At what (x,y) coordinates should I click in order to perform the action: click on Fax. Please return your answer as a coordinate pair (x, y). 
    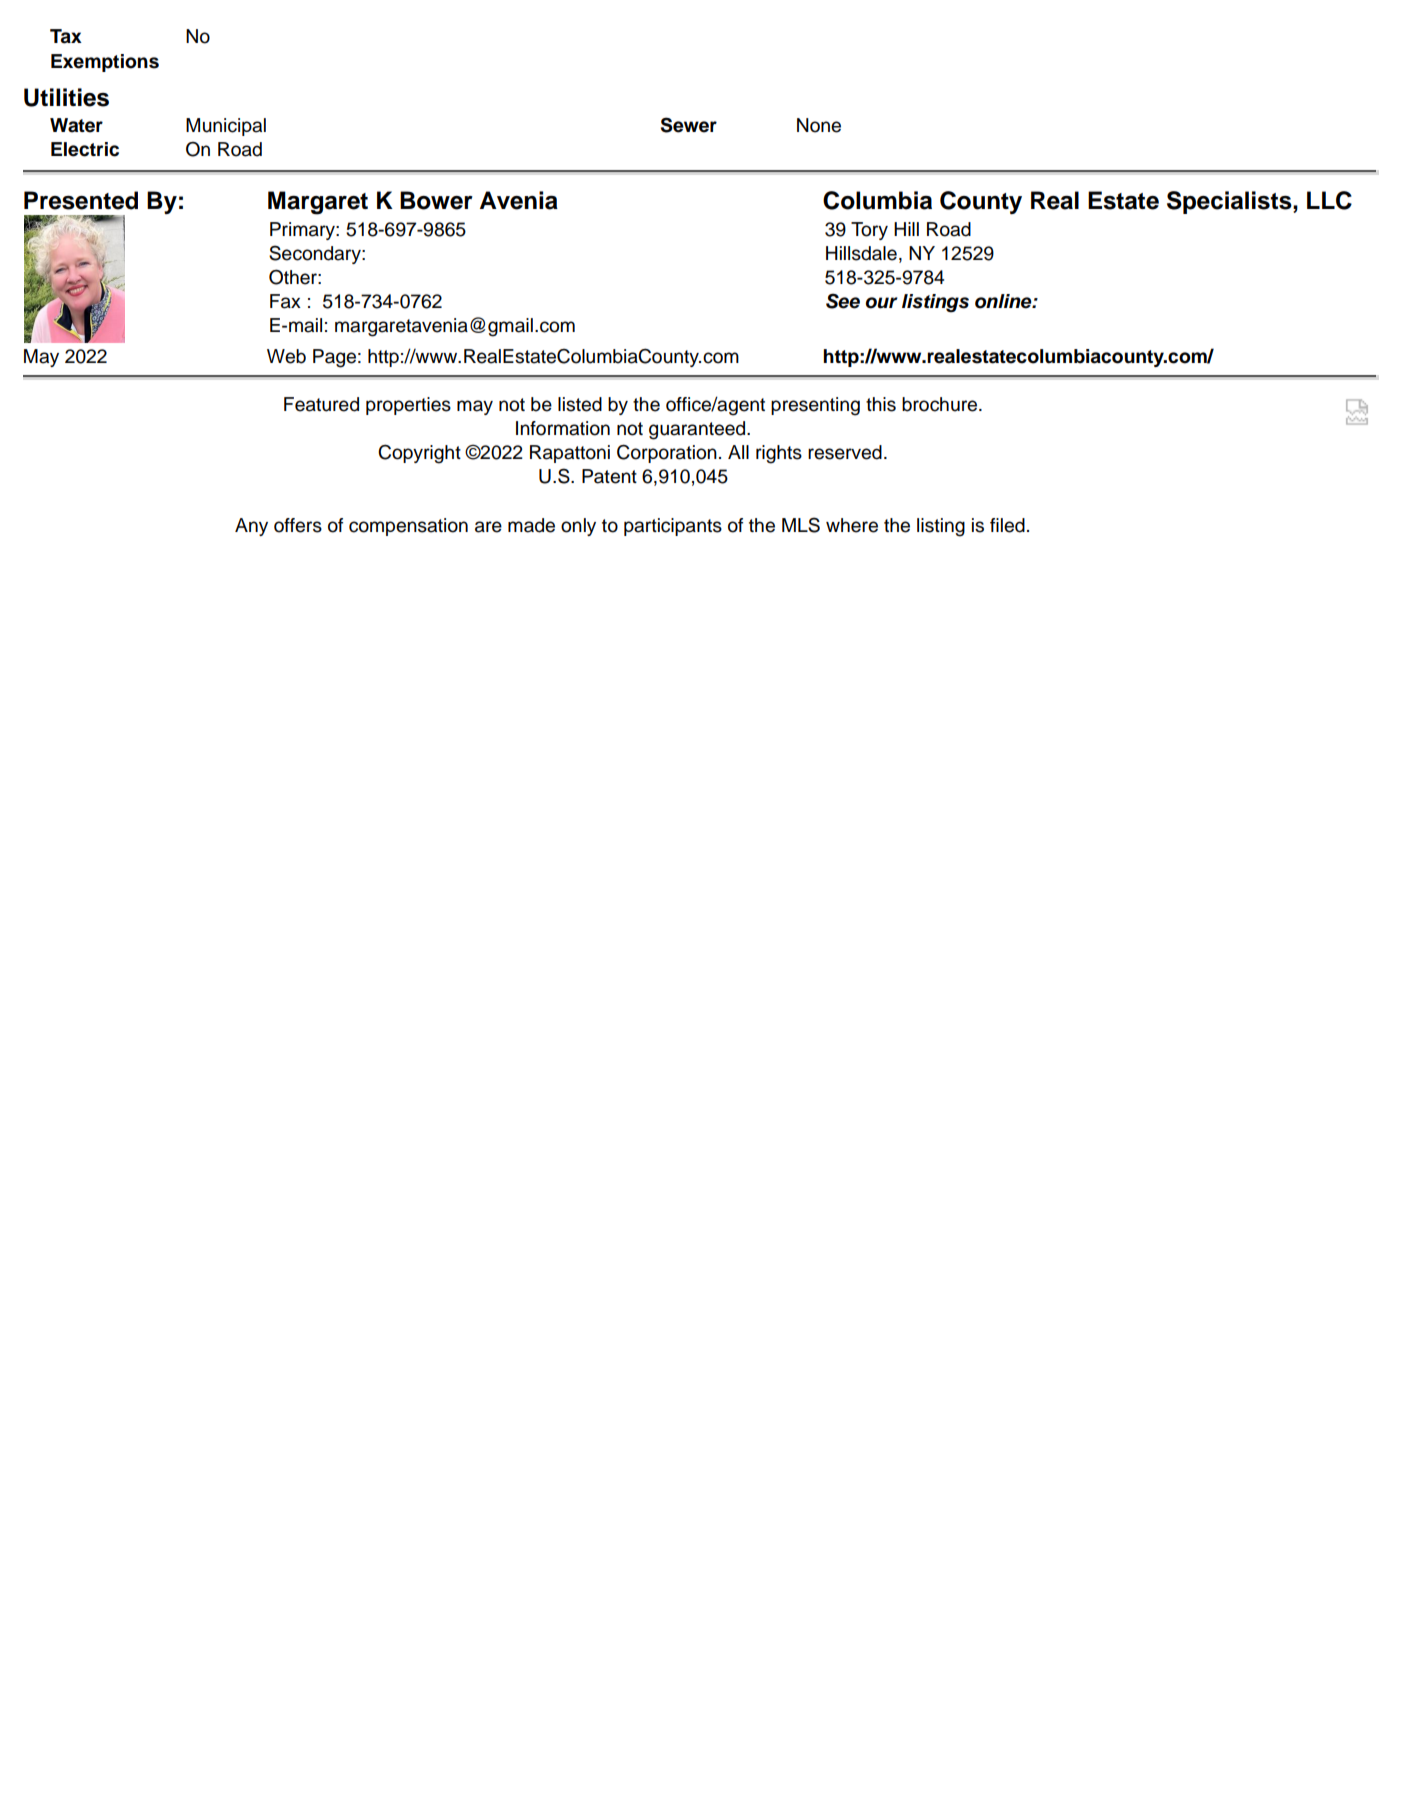
    Looking at the image, I should click on (285, 301).
